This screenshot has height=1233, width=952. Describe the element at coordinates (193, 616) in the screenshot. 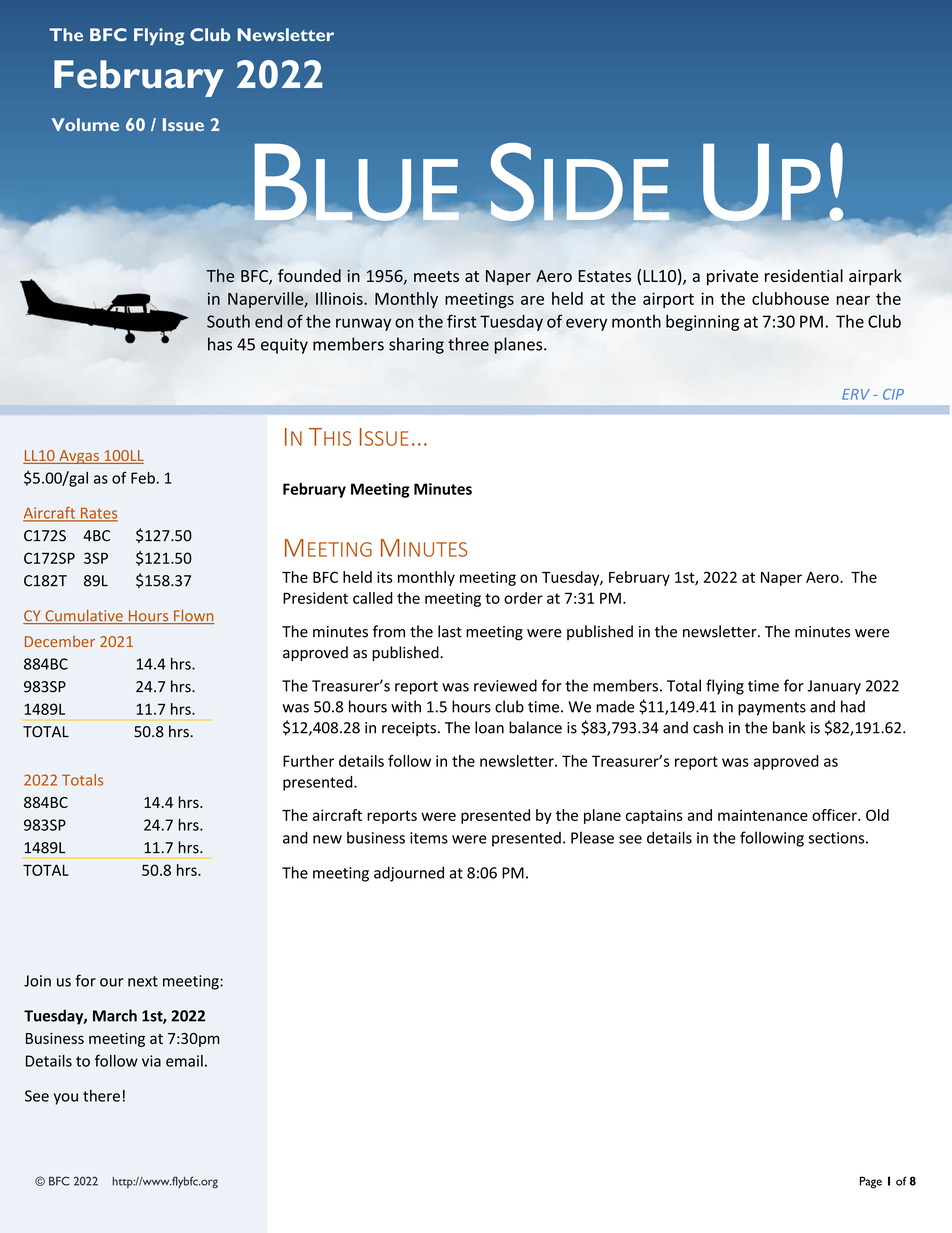

I see `Flown` at that location.
